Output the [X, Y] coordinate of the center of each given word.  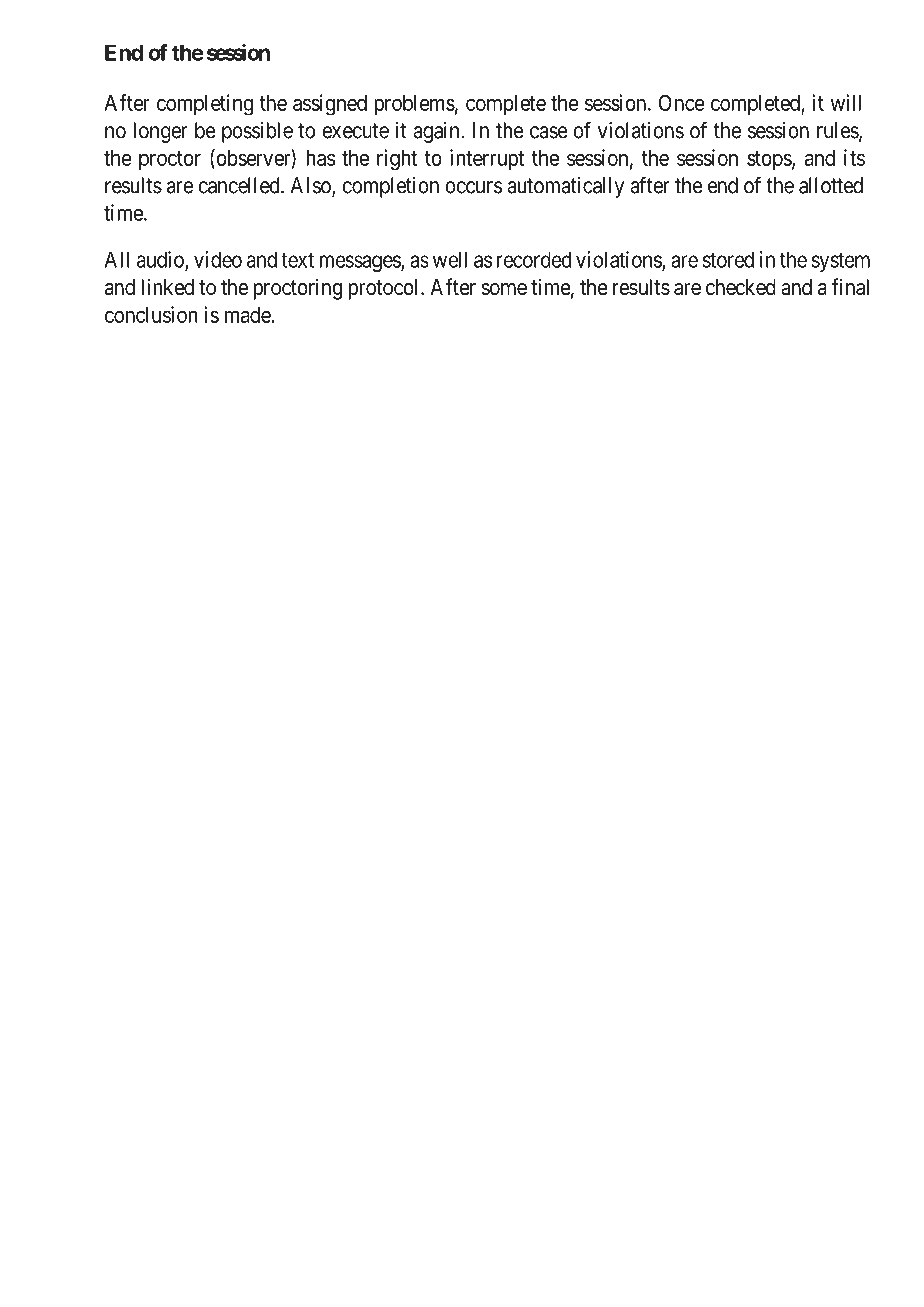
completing [205, 105]
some [504, 289]
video [218, 259]
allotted [831, 185]
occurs [473, 187]
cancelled [240, 185]
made [248, 315]
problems [414, 105]
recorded [534, 259]
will [846, 102]
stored [728, 259]
